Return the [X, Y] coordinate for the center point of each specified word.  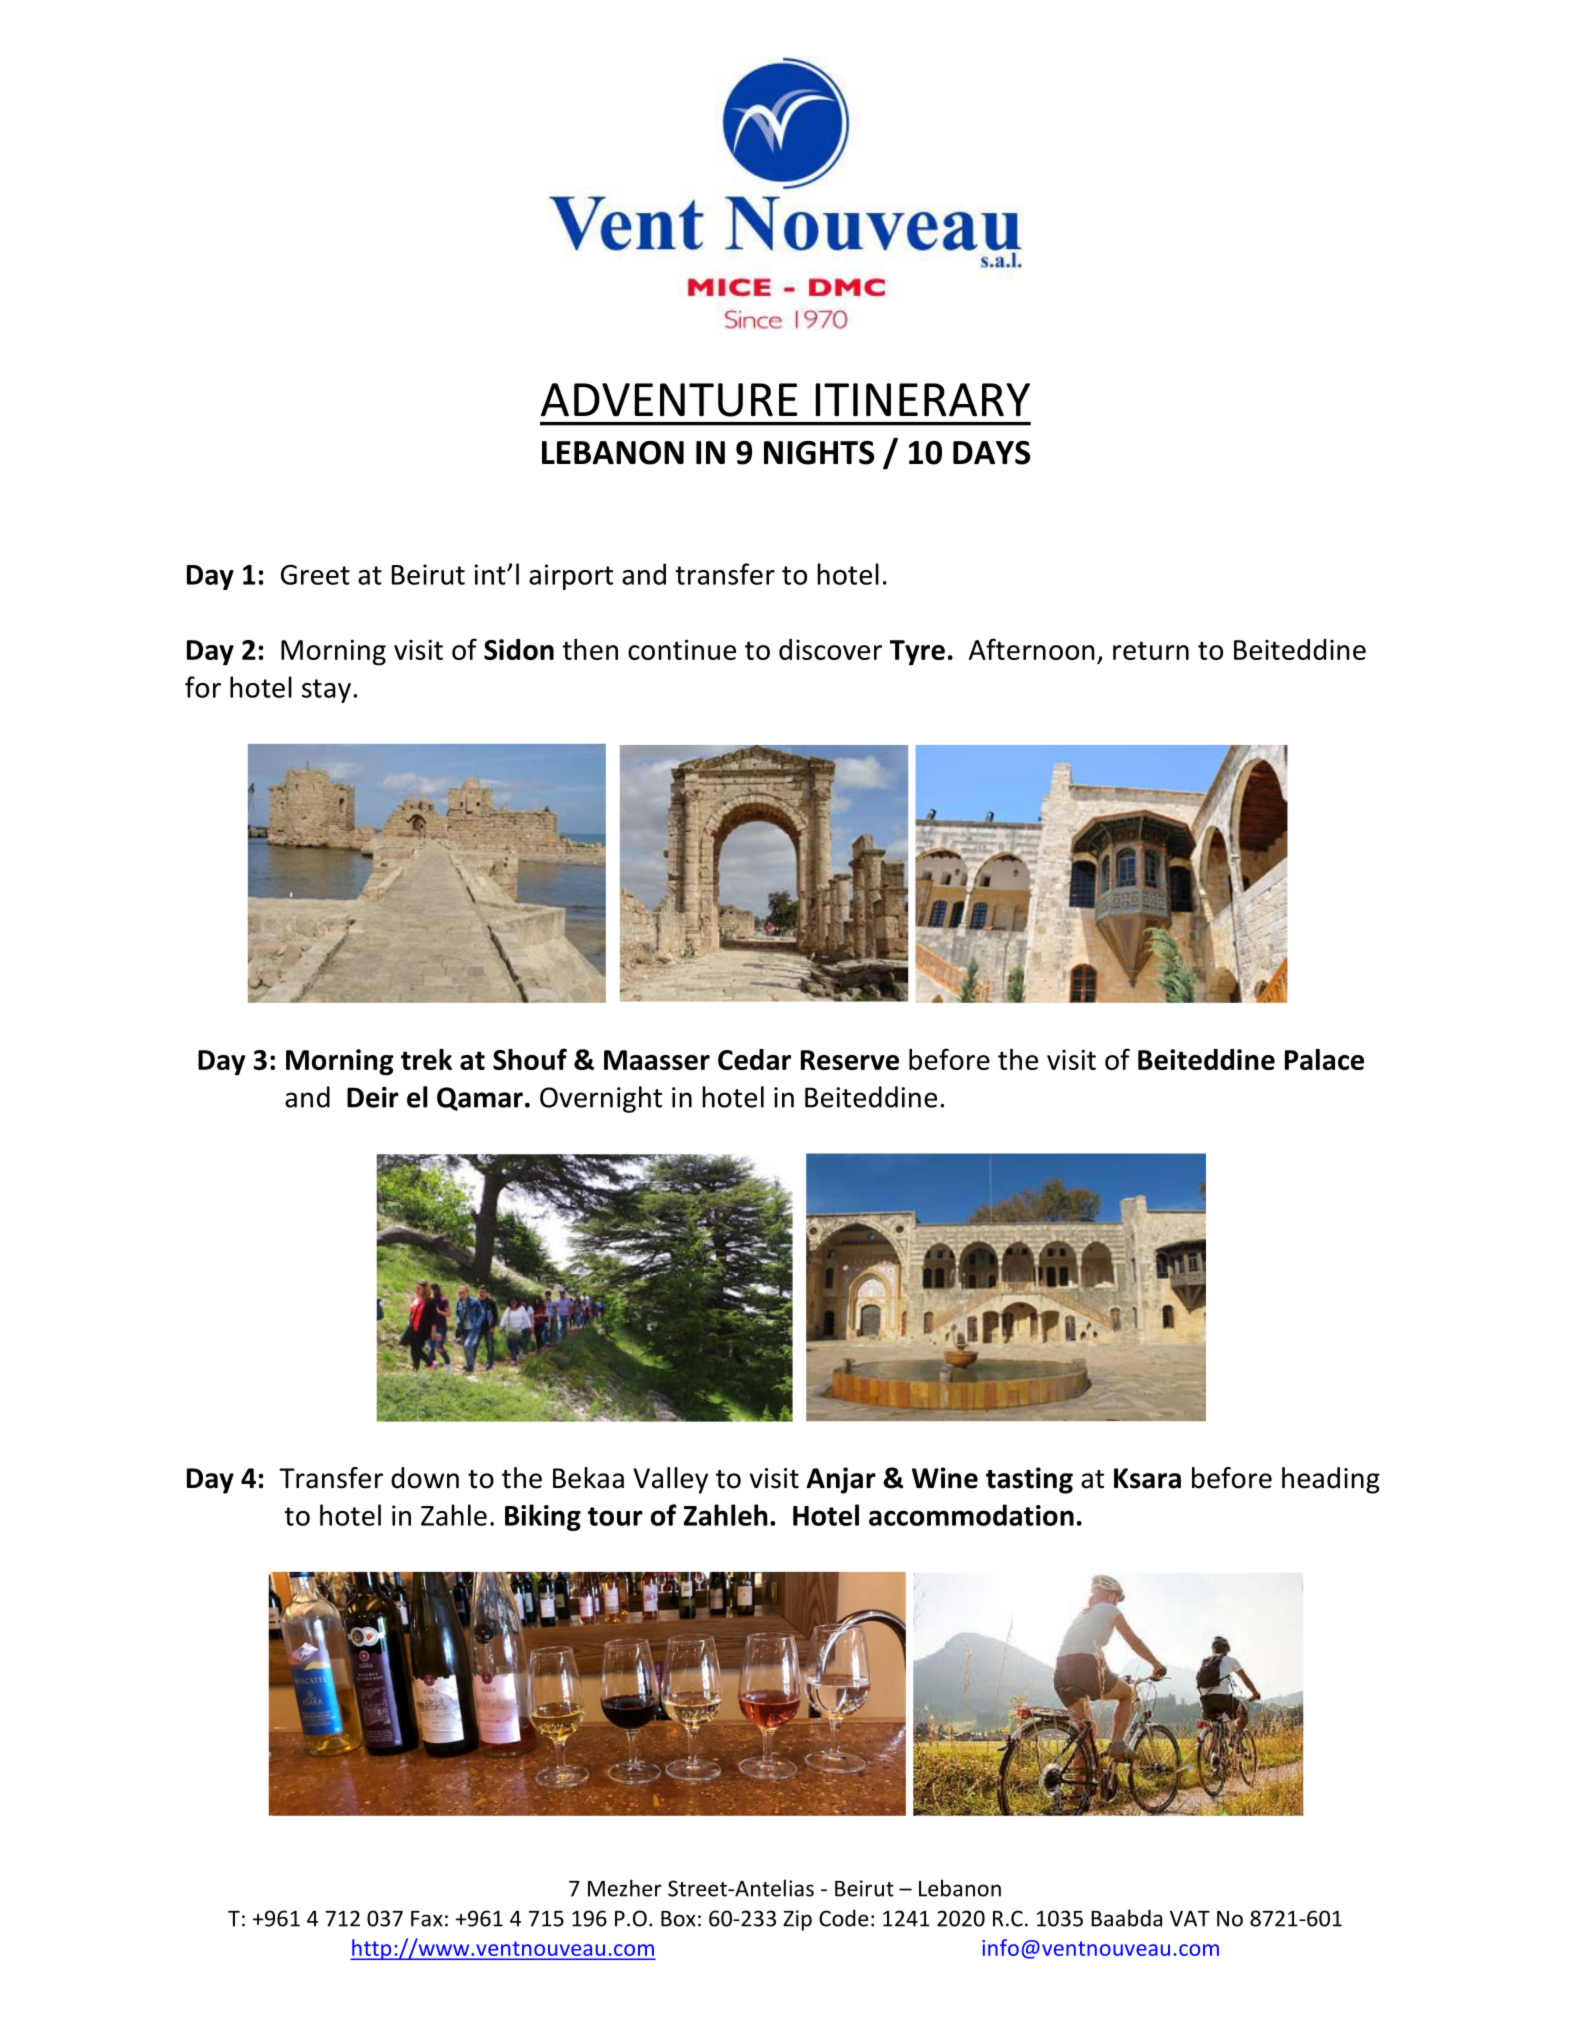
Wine [945, 1478]
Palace [1324, 1059]
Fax [427, 1919]
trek [426, 1059]
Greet [315, 574]
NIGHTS [819, 453]
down [425, 1478]
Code [843, 1918]
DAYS [992, 453]
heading [1331, 1480]
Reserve [850, 1060]
